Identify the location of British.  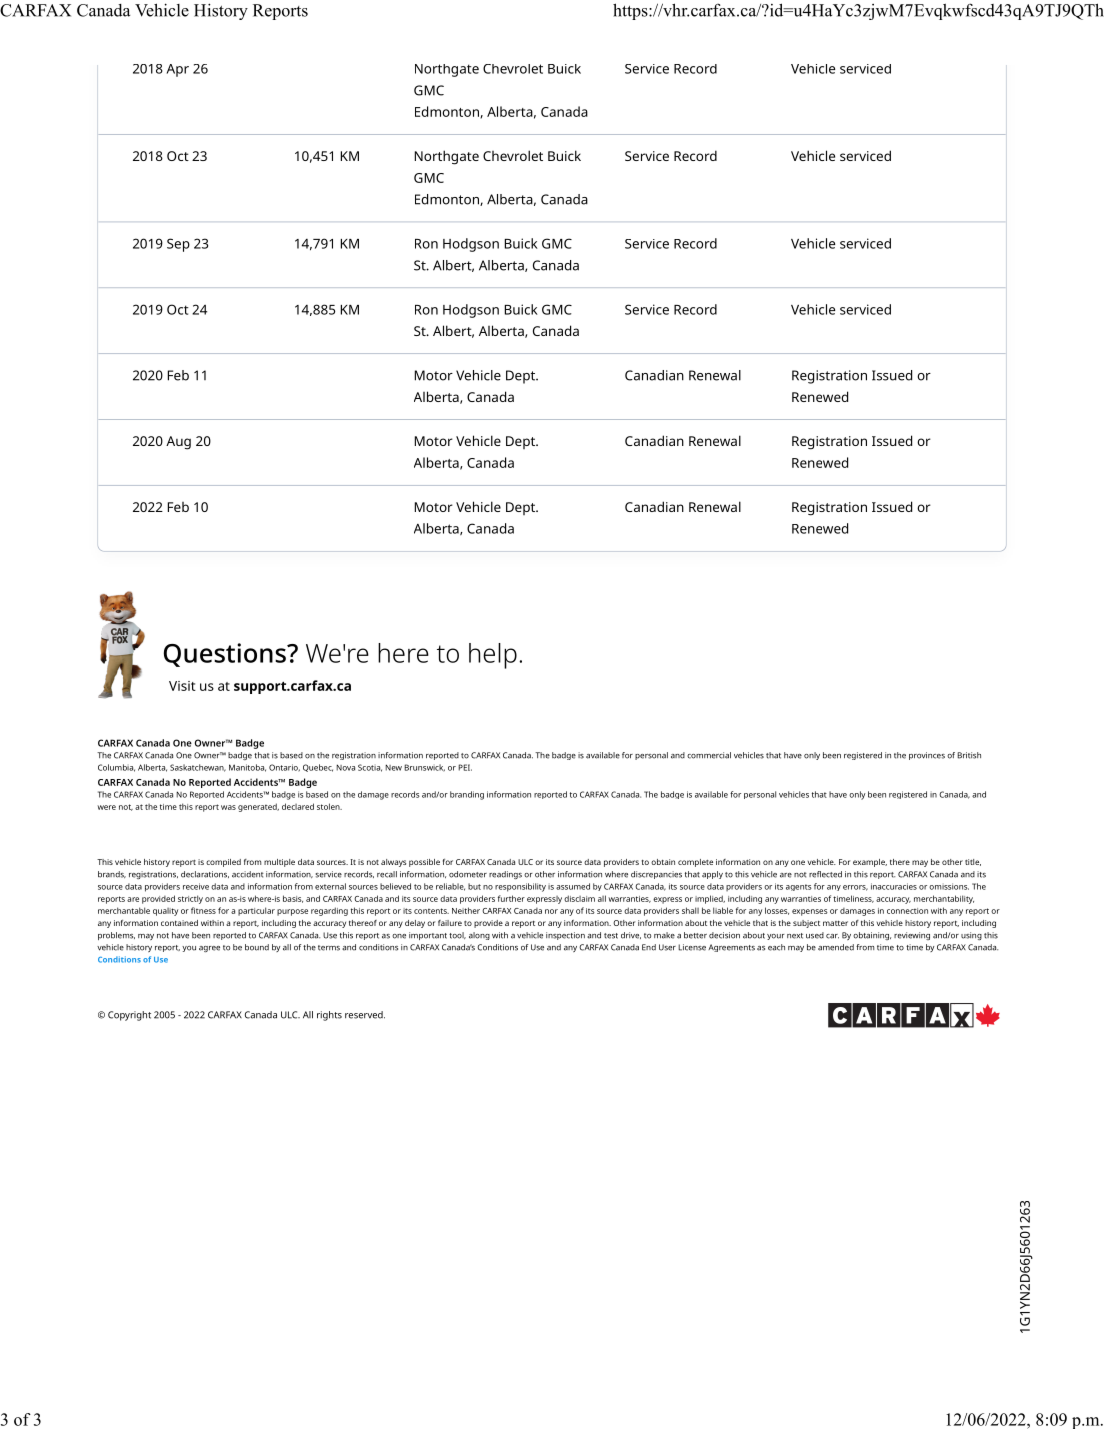
(969, 755).
